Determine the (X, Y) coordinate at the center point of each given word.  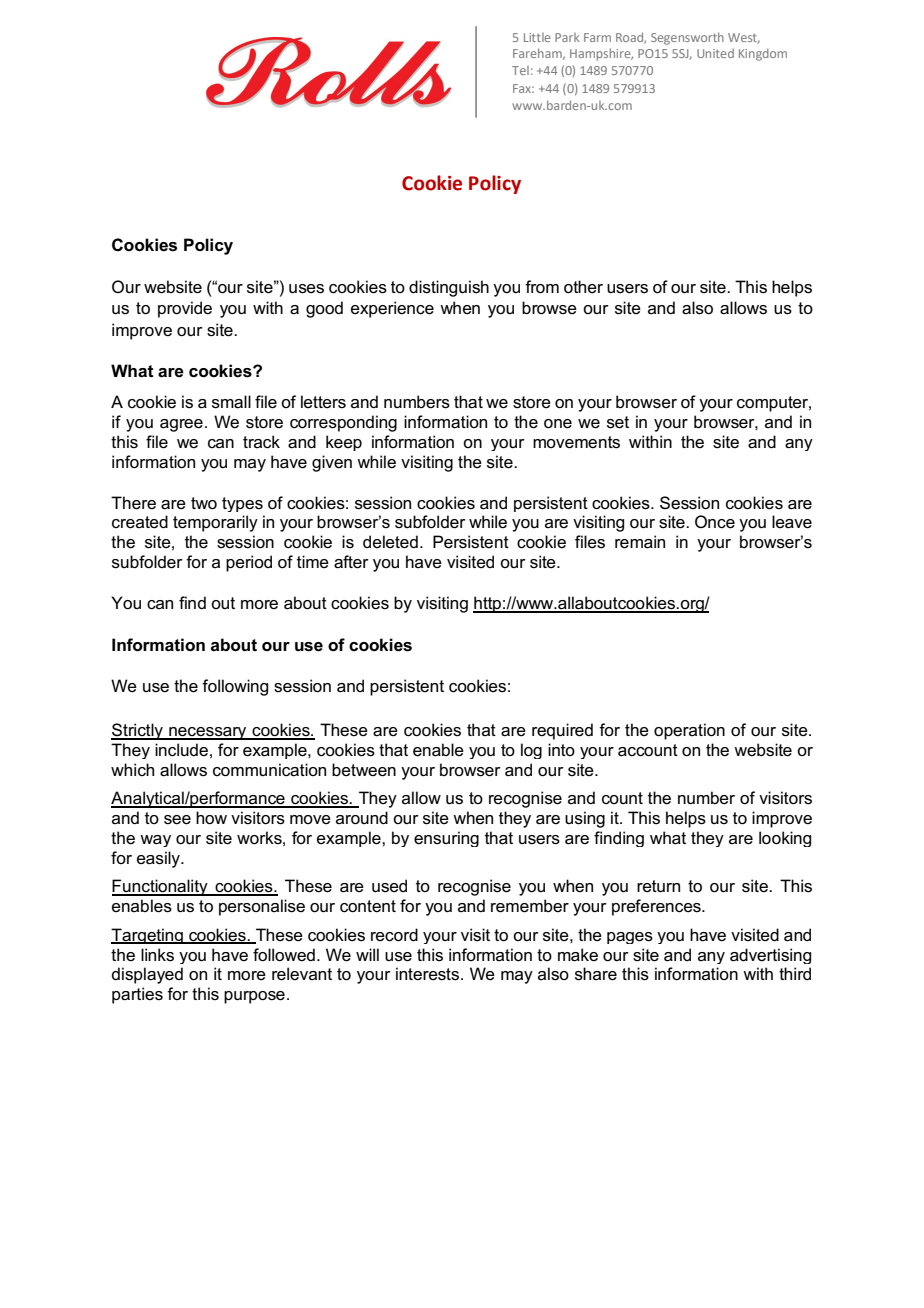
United (715, 53)
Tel (520, 70)
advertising (770, 956)
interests (429, 974)
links (157, 955)
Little (537, 37)
